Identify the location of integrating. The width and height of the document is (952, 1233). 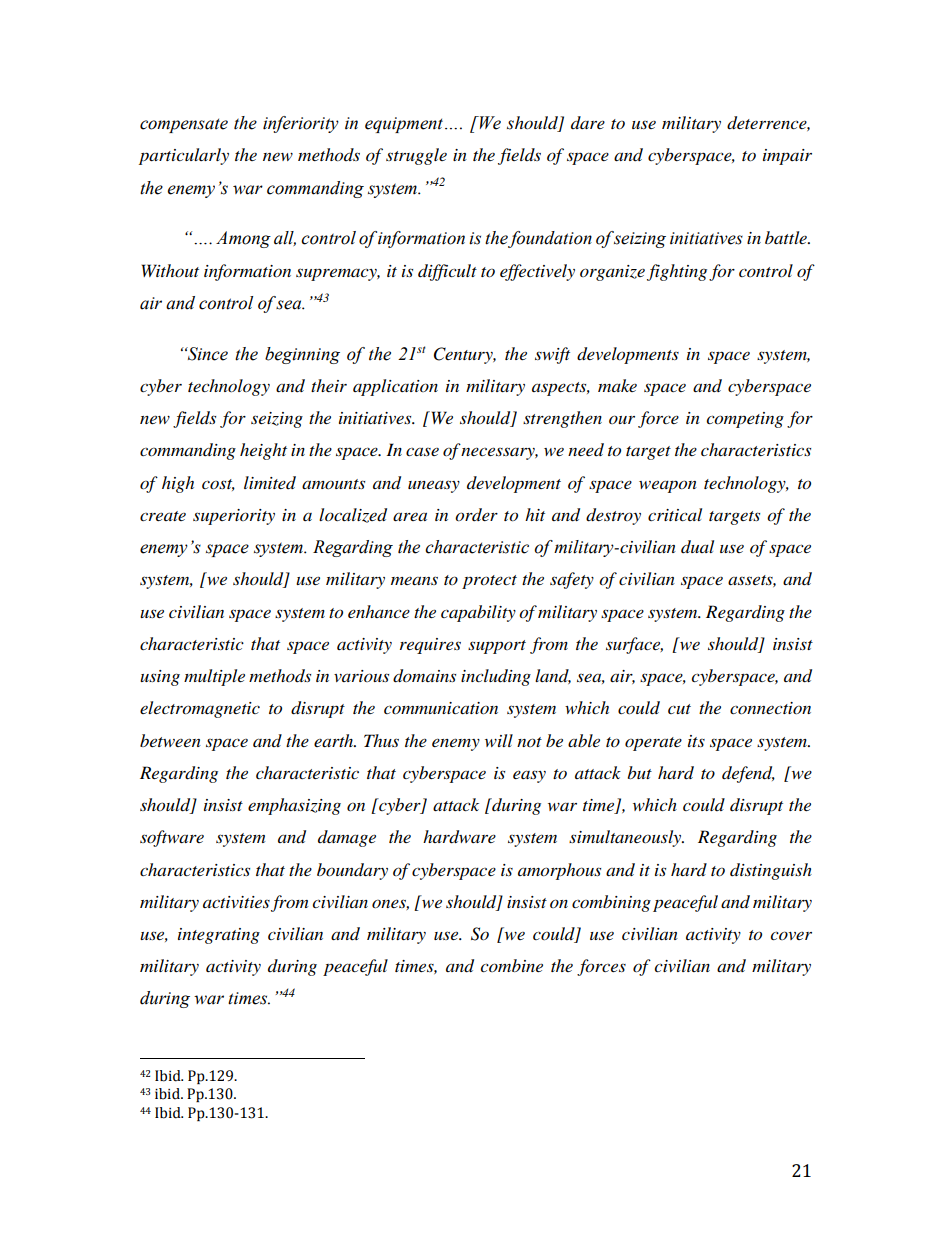
(219, 936).
